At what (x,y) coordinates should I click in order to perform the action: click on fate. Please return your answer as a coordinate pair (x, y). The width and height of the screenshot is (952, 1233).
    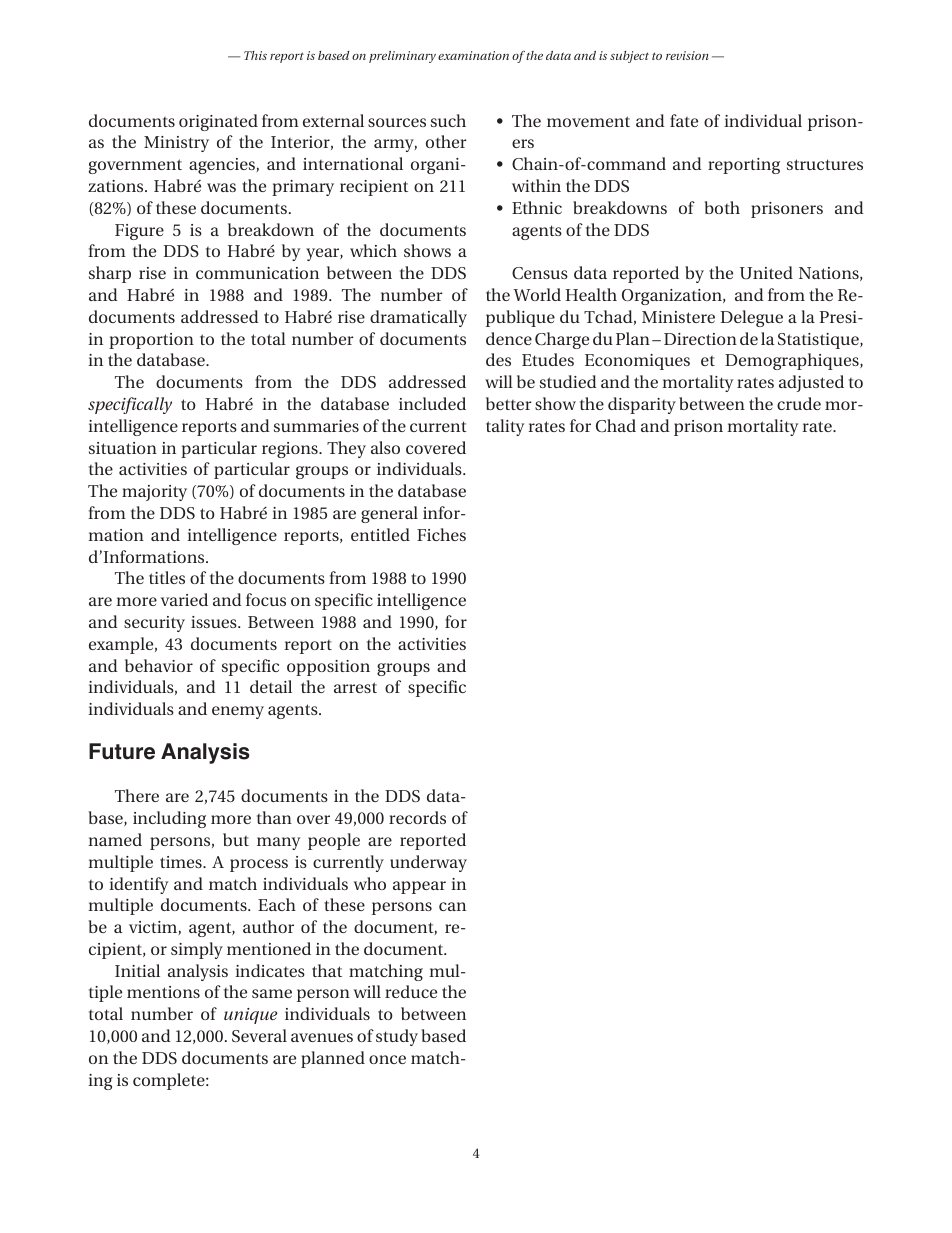
    Looking at the image, I should click on (684, 120).
